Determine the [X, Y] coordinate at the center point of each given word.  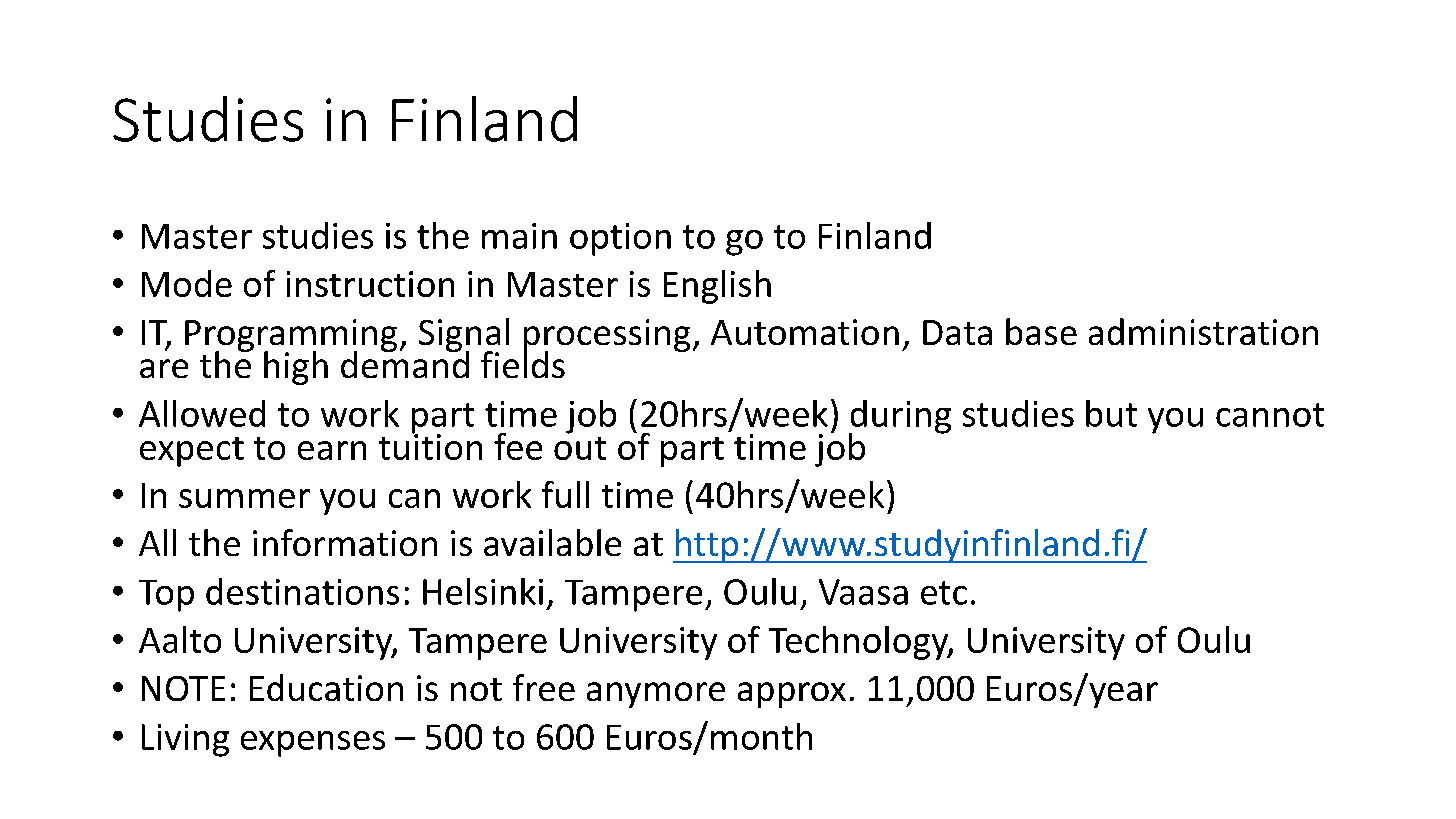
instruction [370, 284]
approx [792, 695]
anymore [656, 695]
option [620, 239]
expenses [313, 744]
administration [1203, 331]
